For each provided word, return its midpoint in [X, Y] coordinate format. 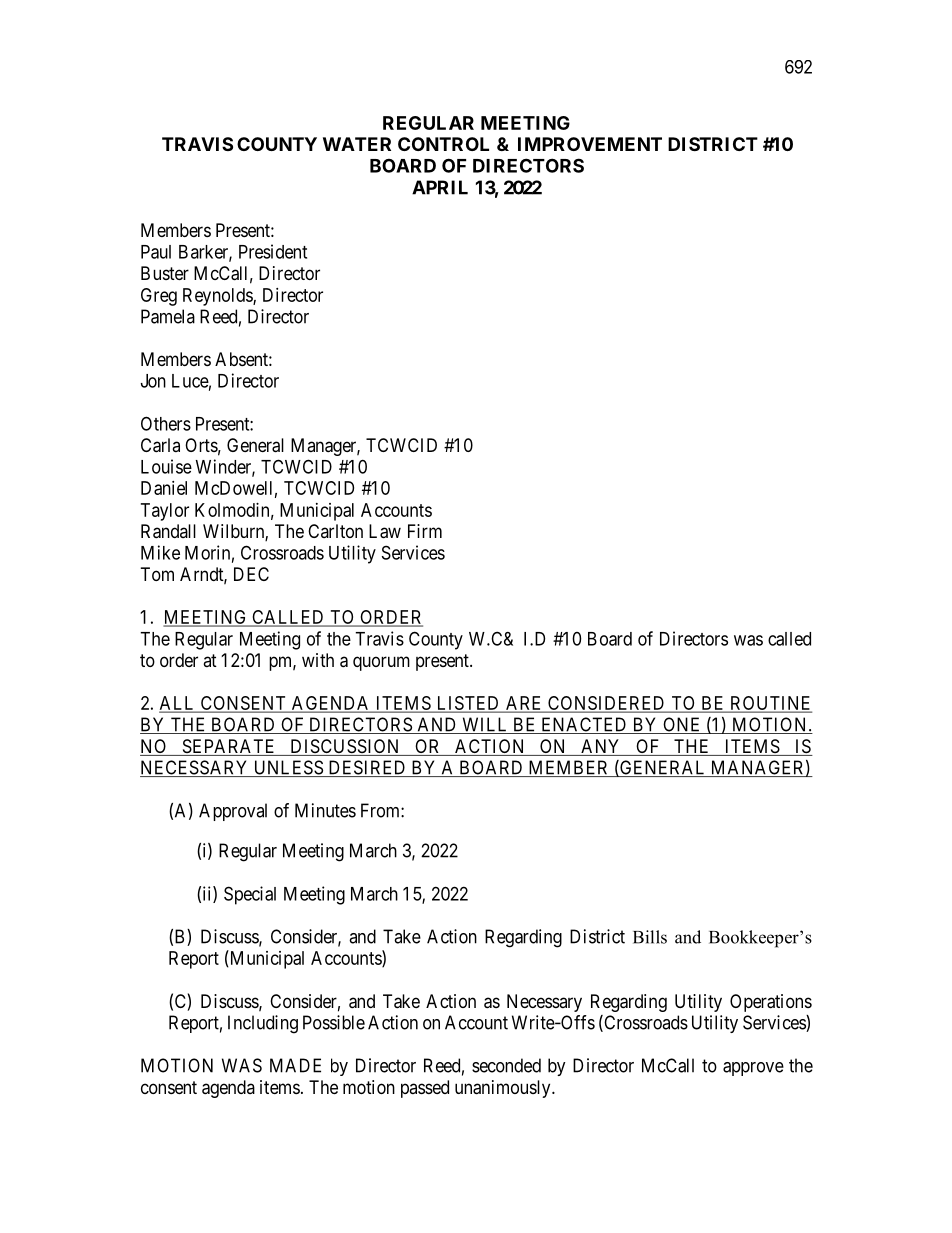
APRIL [440, 187]
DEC [251, 574]
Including [263, 1024]
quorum [381, 663]
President [273, 251]
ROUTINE [770, 704]
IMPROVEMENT [590, 144]
